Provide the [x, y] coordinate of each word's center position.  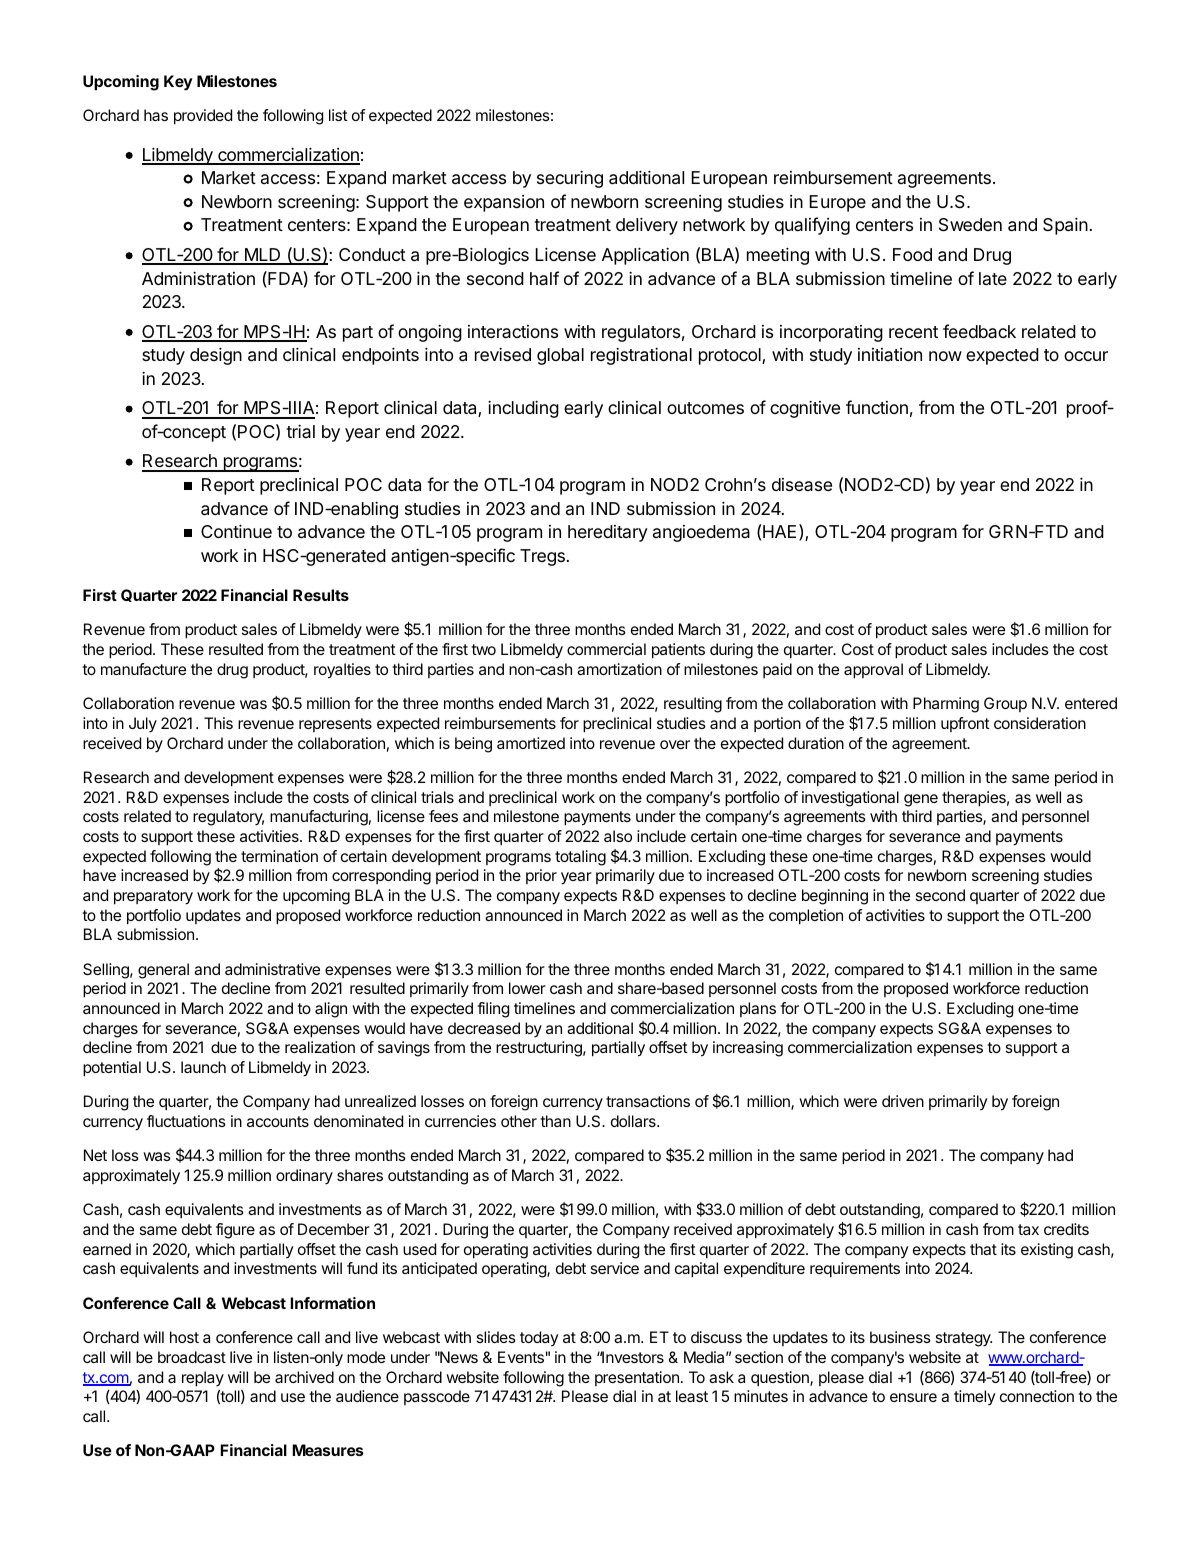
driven [903, 1101]
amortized [531, 743]
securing [570, 179]
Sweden [970, 225]
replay [203, 1379]
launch [203, 1067]
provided [203, 117]
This [218, 723]
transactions [648, 1101]
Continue [236, 531]
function [877, 407]
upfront [965, 724]
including [523, 409]
